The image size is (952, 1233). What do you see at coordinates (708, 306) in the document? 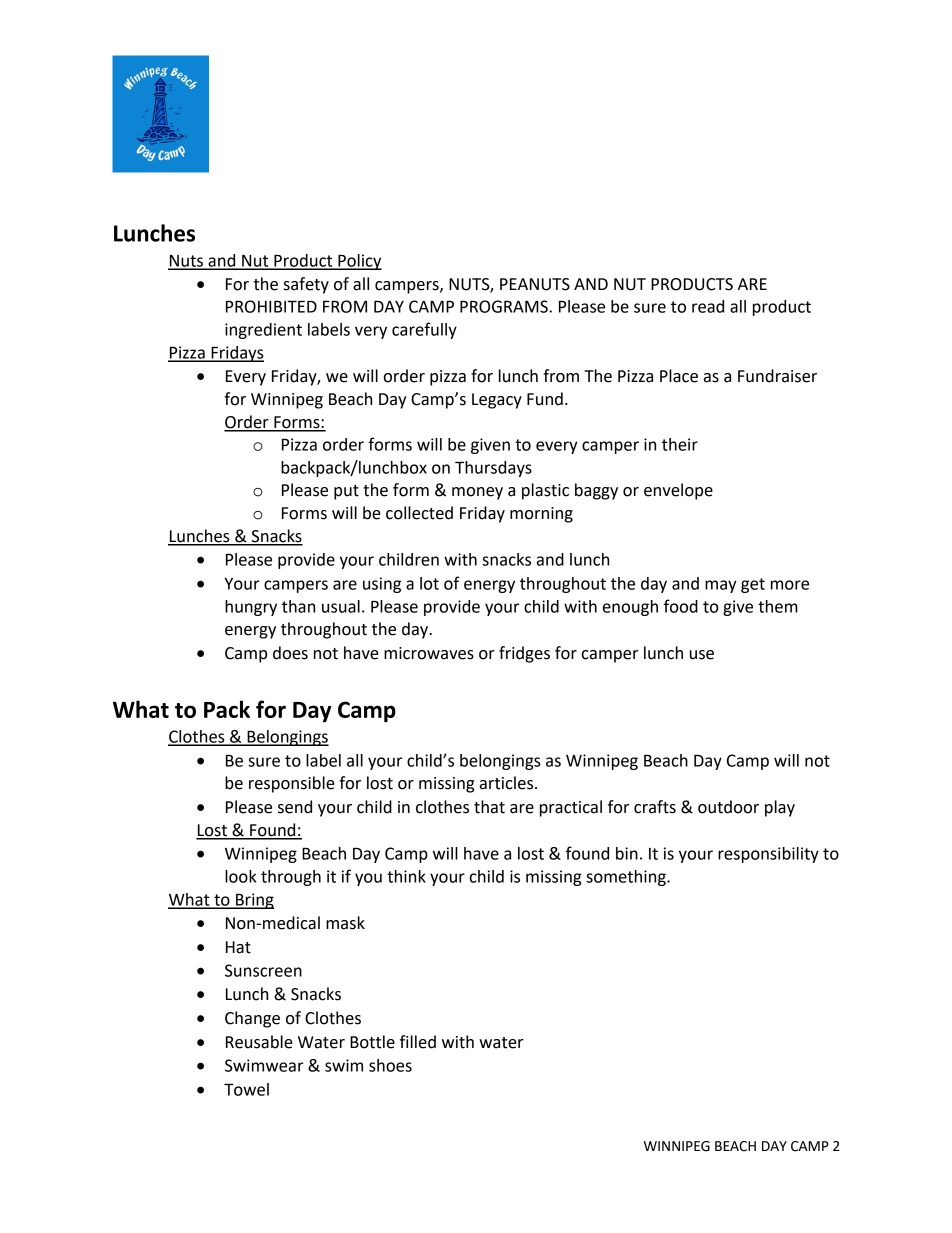
I see `read` at bounding box center [708, 306].
